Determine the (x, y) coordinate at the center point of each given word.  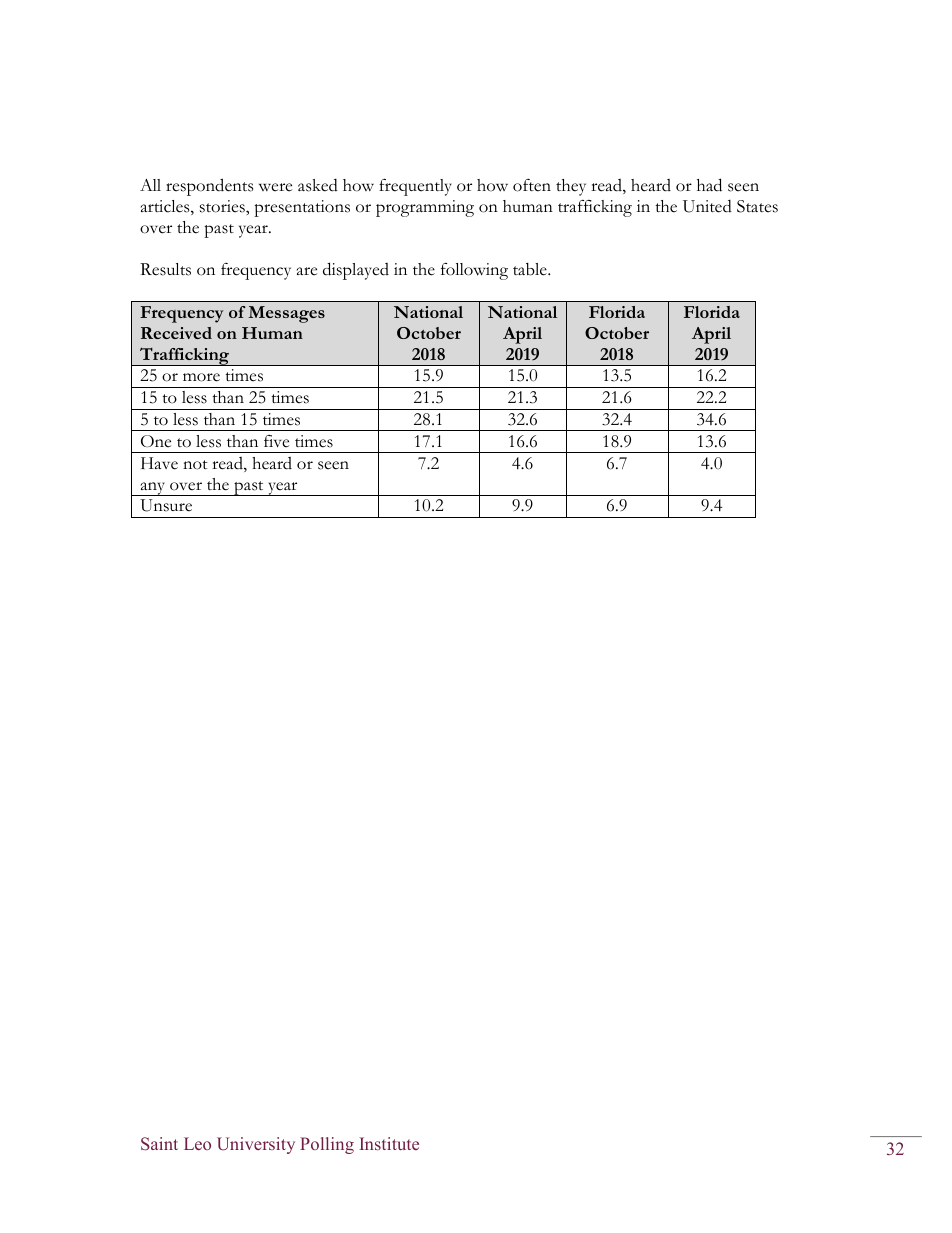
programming (425, 208)
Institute (389, 1143)
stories (223, 206)
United (707, 206)
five (276, 441)
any (153, 489)
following (474, 271)
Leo (197, 1143)
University (256, 1145)
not (195, 465)
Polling (327, 1145)
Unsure (166, 505)
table (531, 269)
